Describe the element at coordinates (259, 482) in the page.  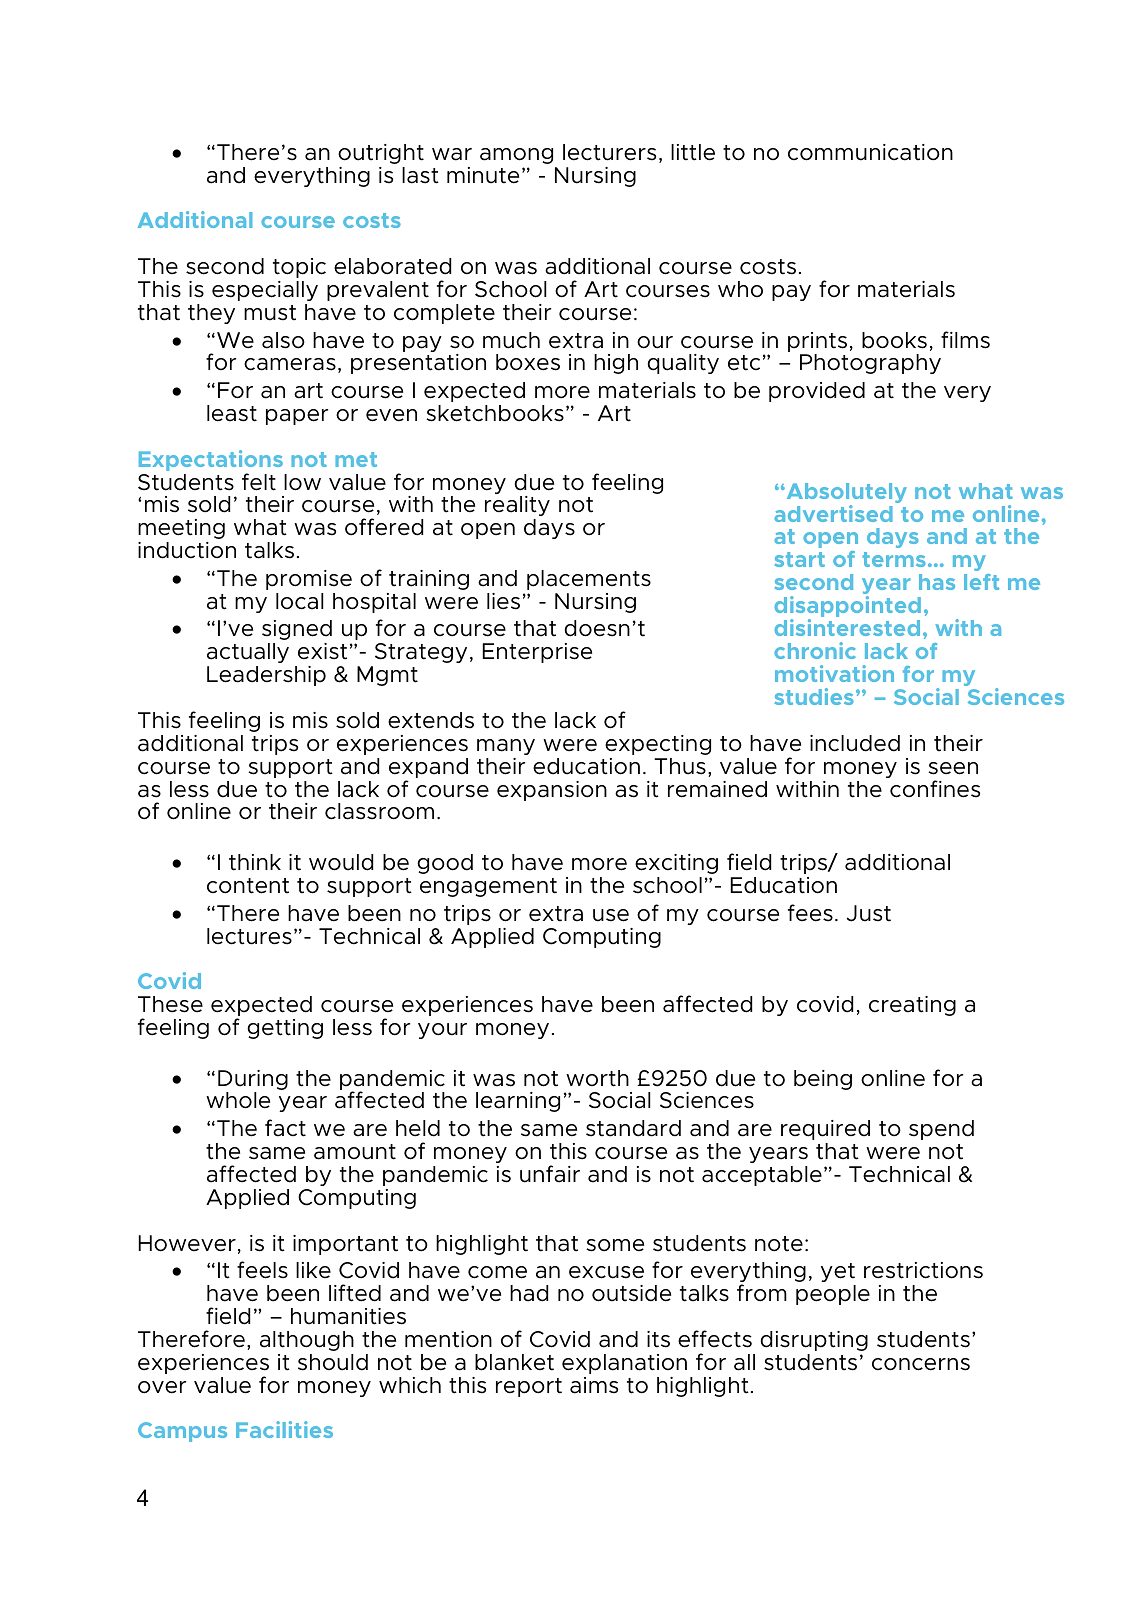
I see `felt` at that location.
